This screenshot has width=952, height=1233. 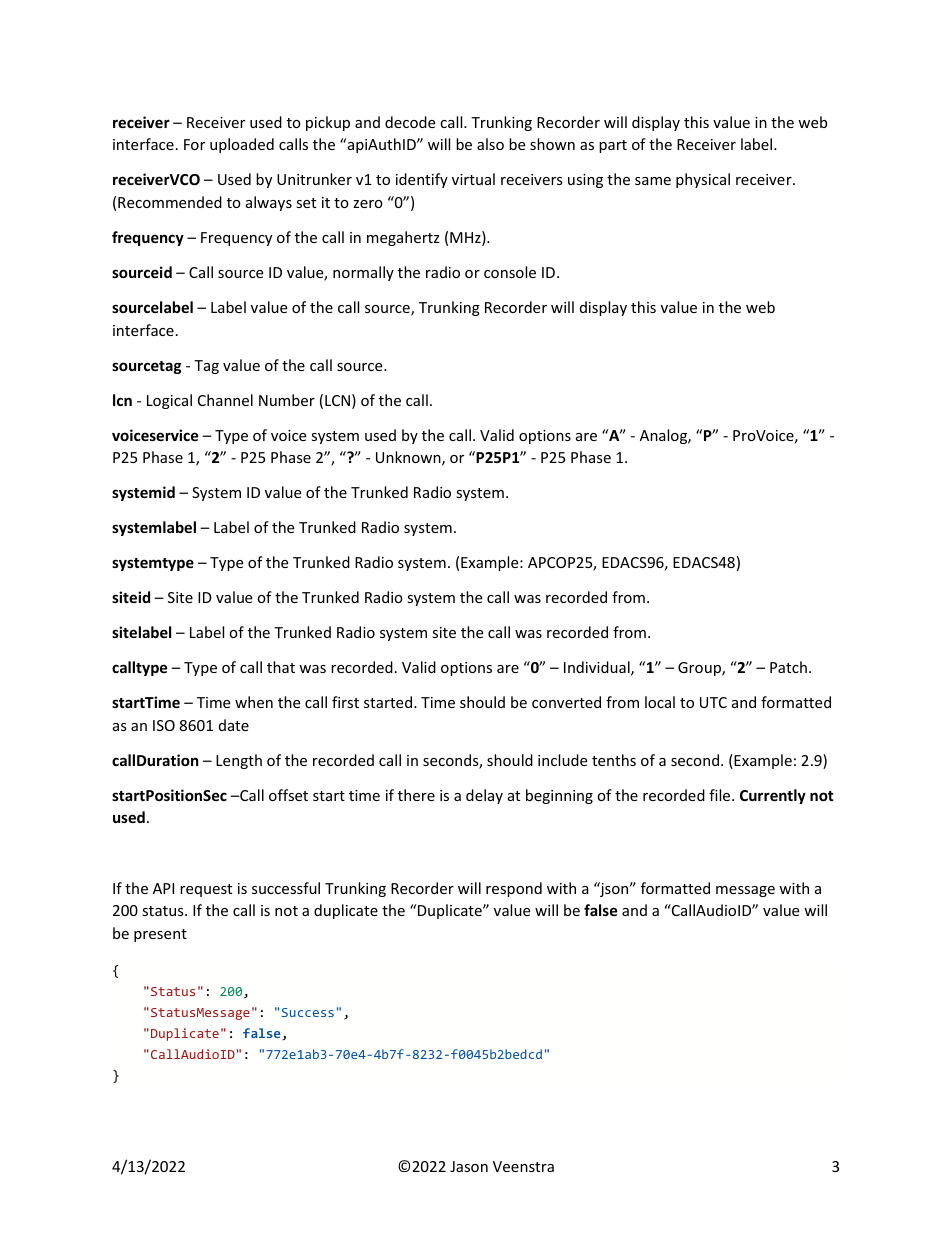 I want to click on respond, so click(x=514, y=889).
